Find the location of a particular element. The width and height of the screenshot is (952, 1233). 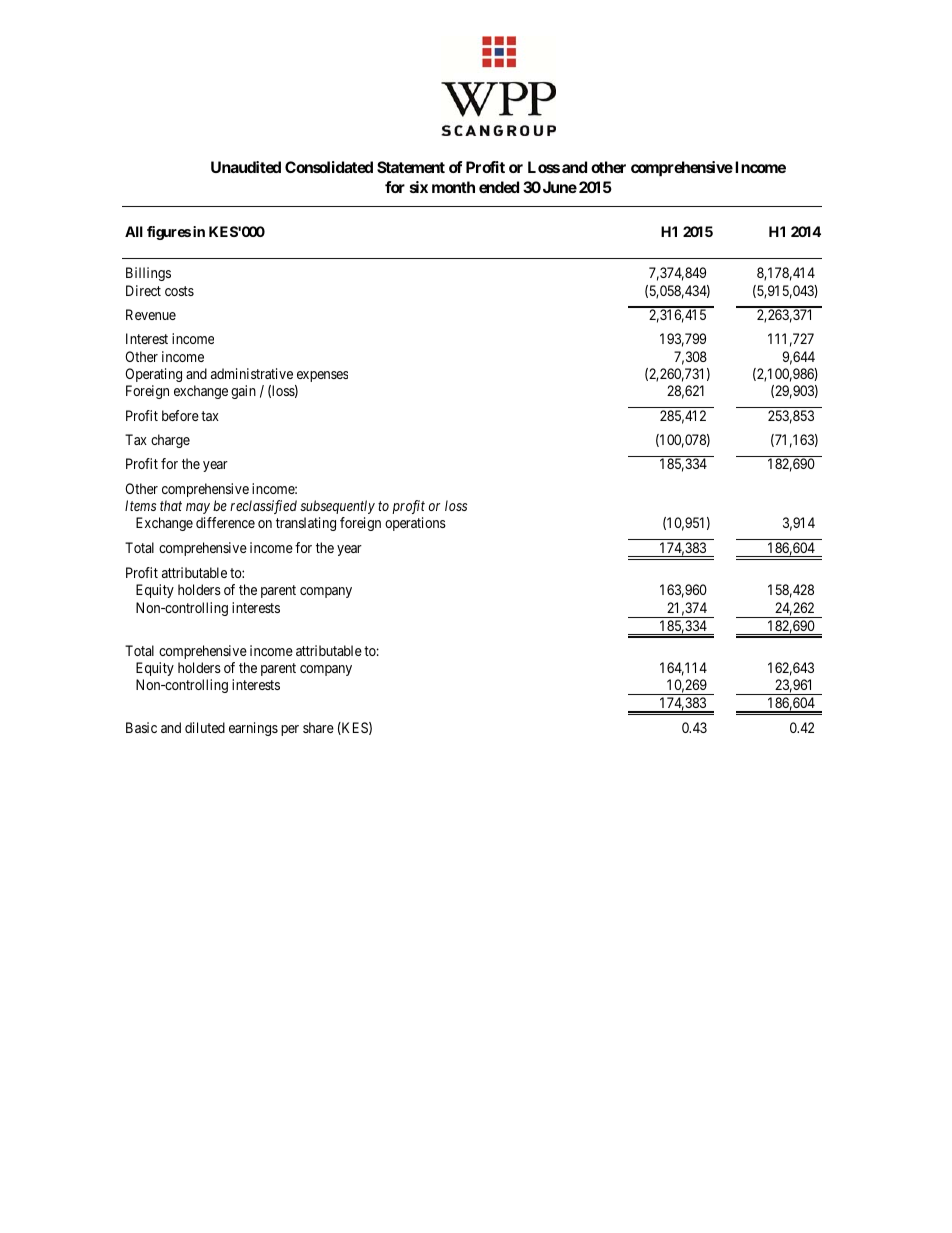

diluted is located at coordinates (205, 727).
